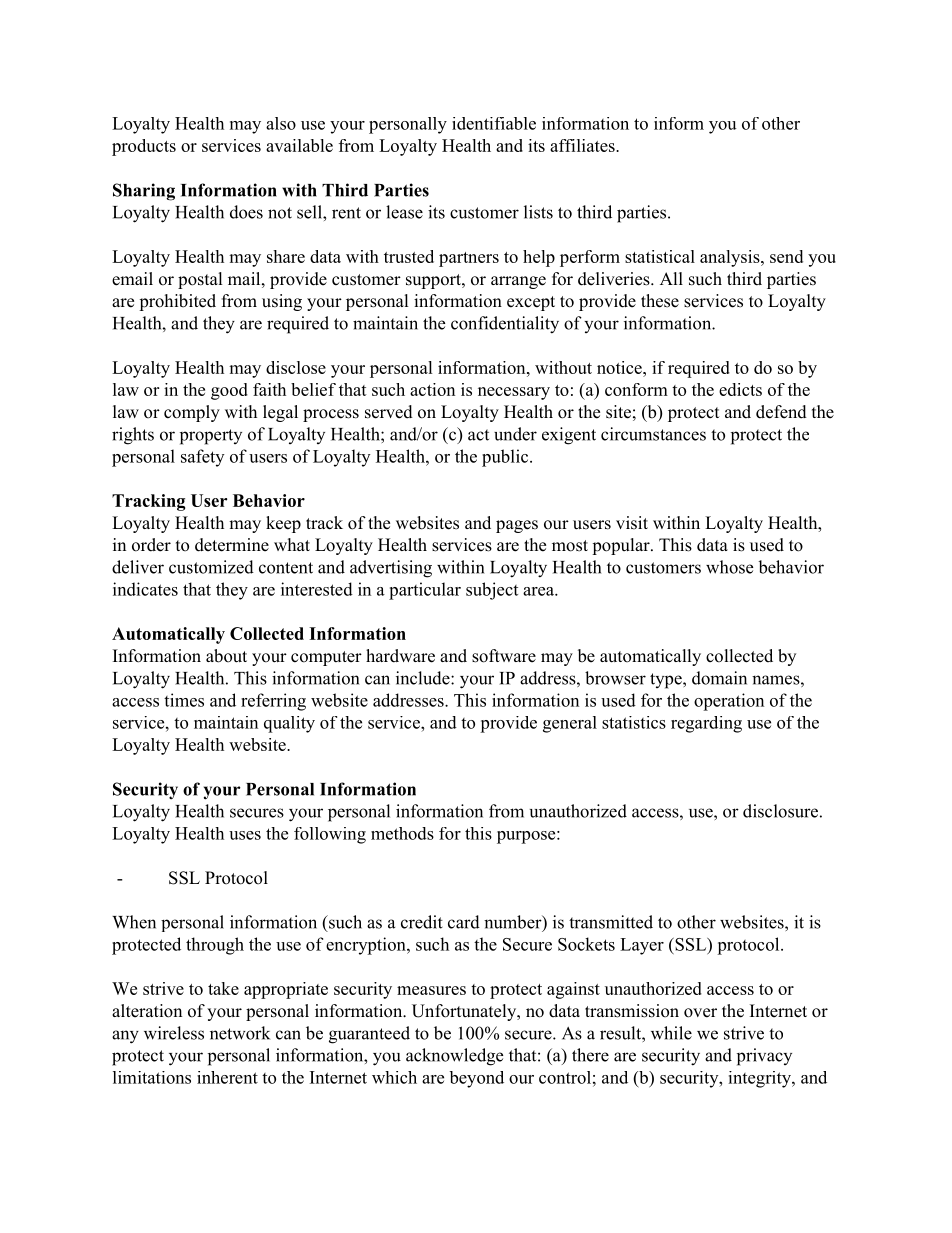 Image resolution: width=952 pixels, height=1233 pixels. Describe the element at coordinates (211, 567) in the document. I see `customized` at that location.
